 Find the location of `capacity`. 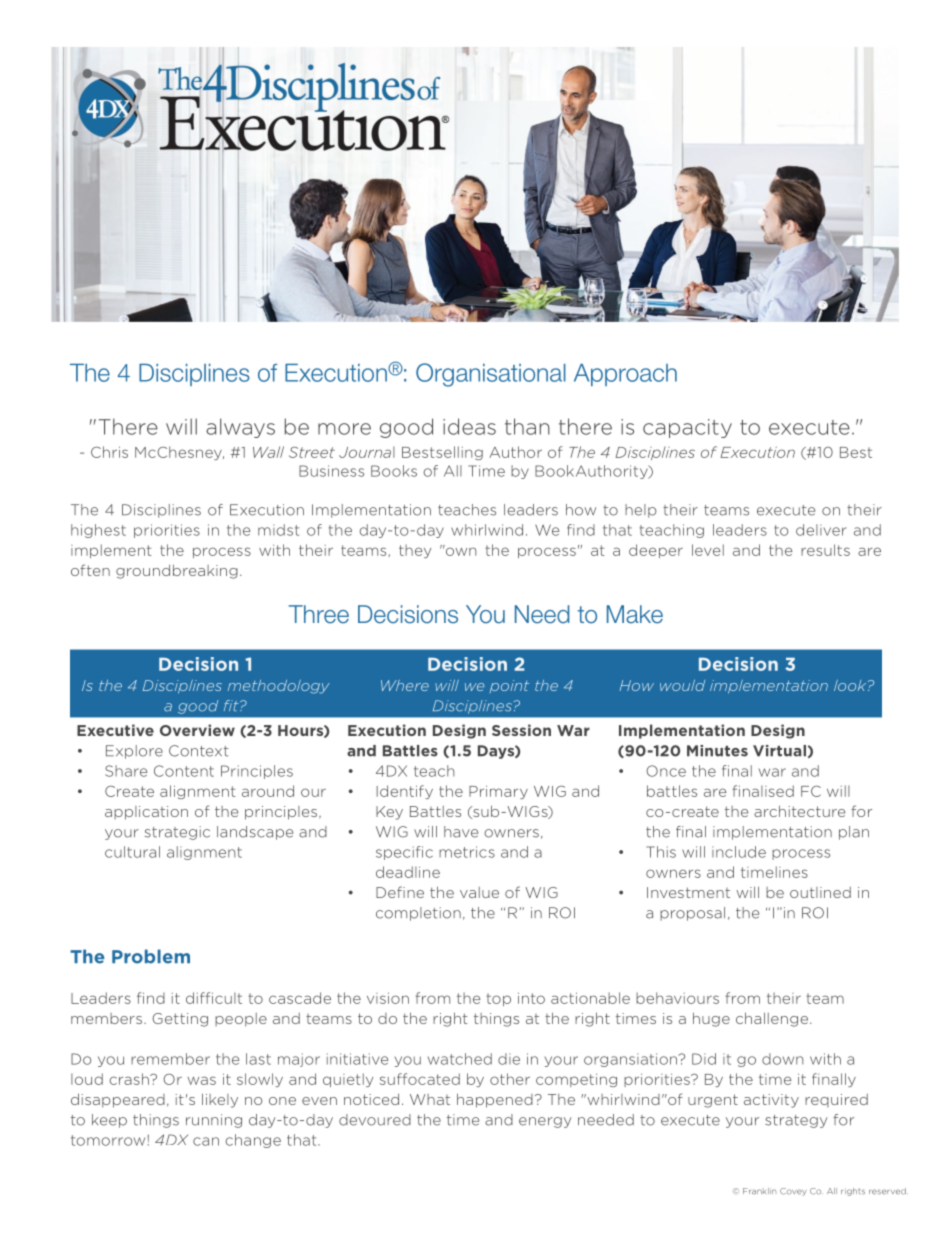

capacity is located at coordinates (687, 428).
